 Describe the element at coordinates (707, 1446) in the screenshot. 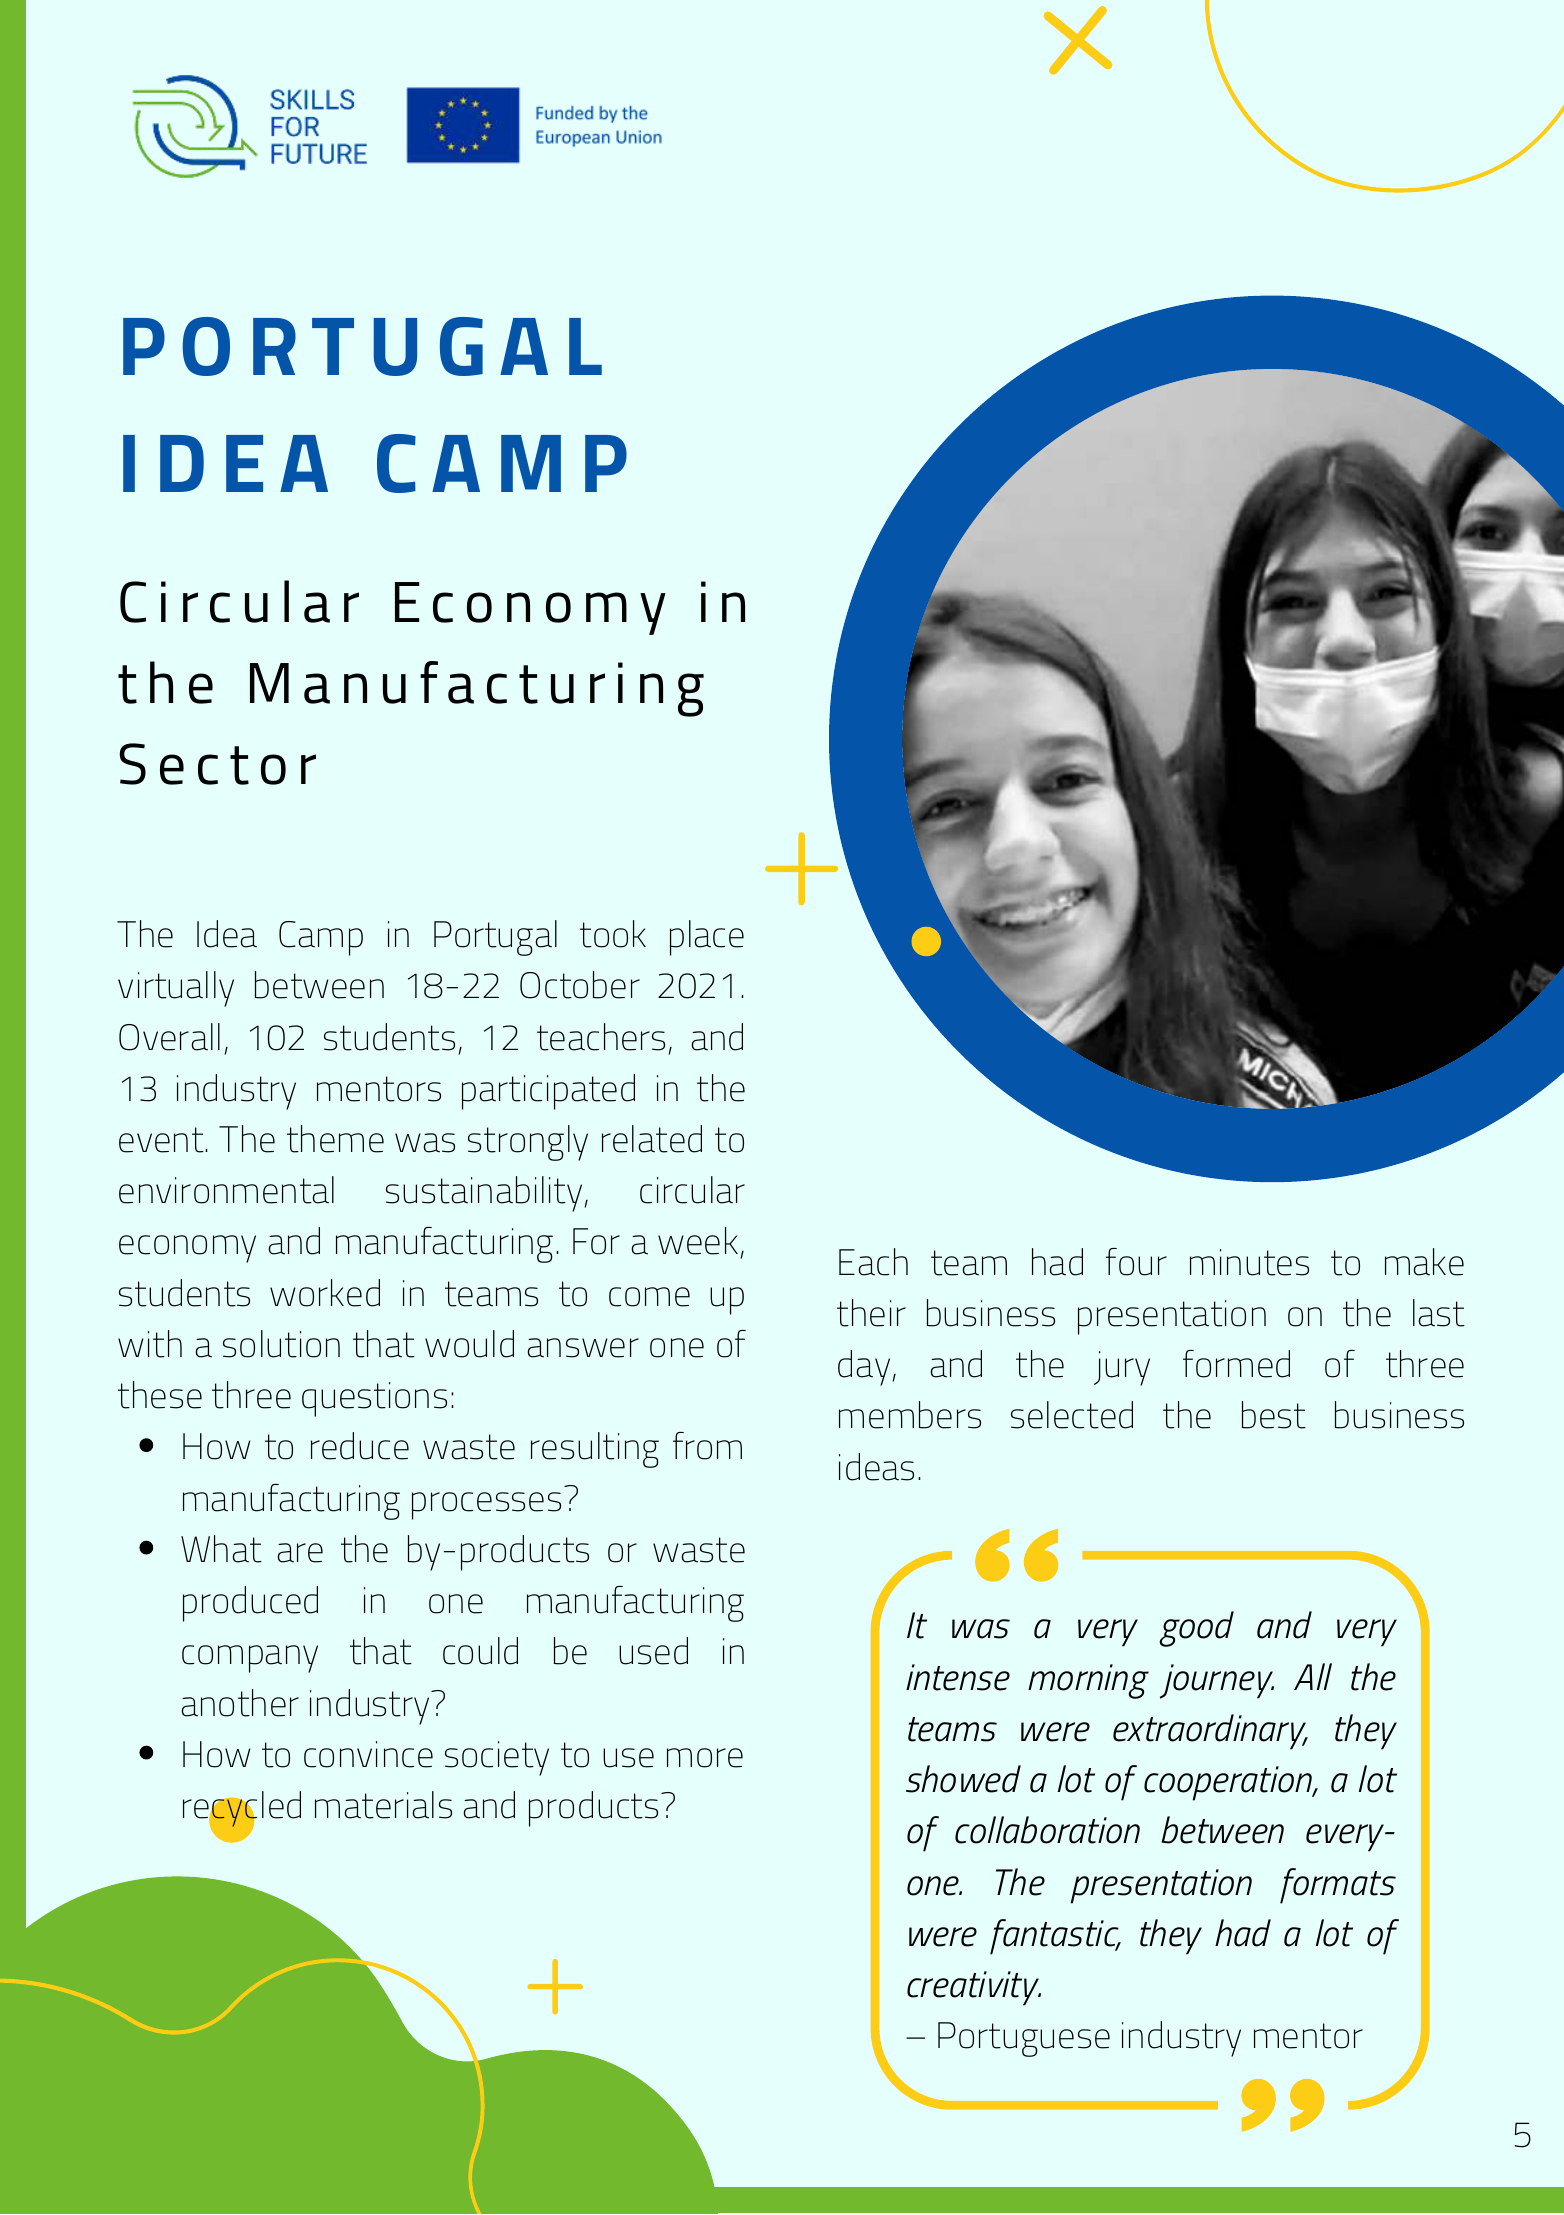

I see `from` at that location.
